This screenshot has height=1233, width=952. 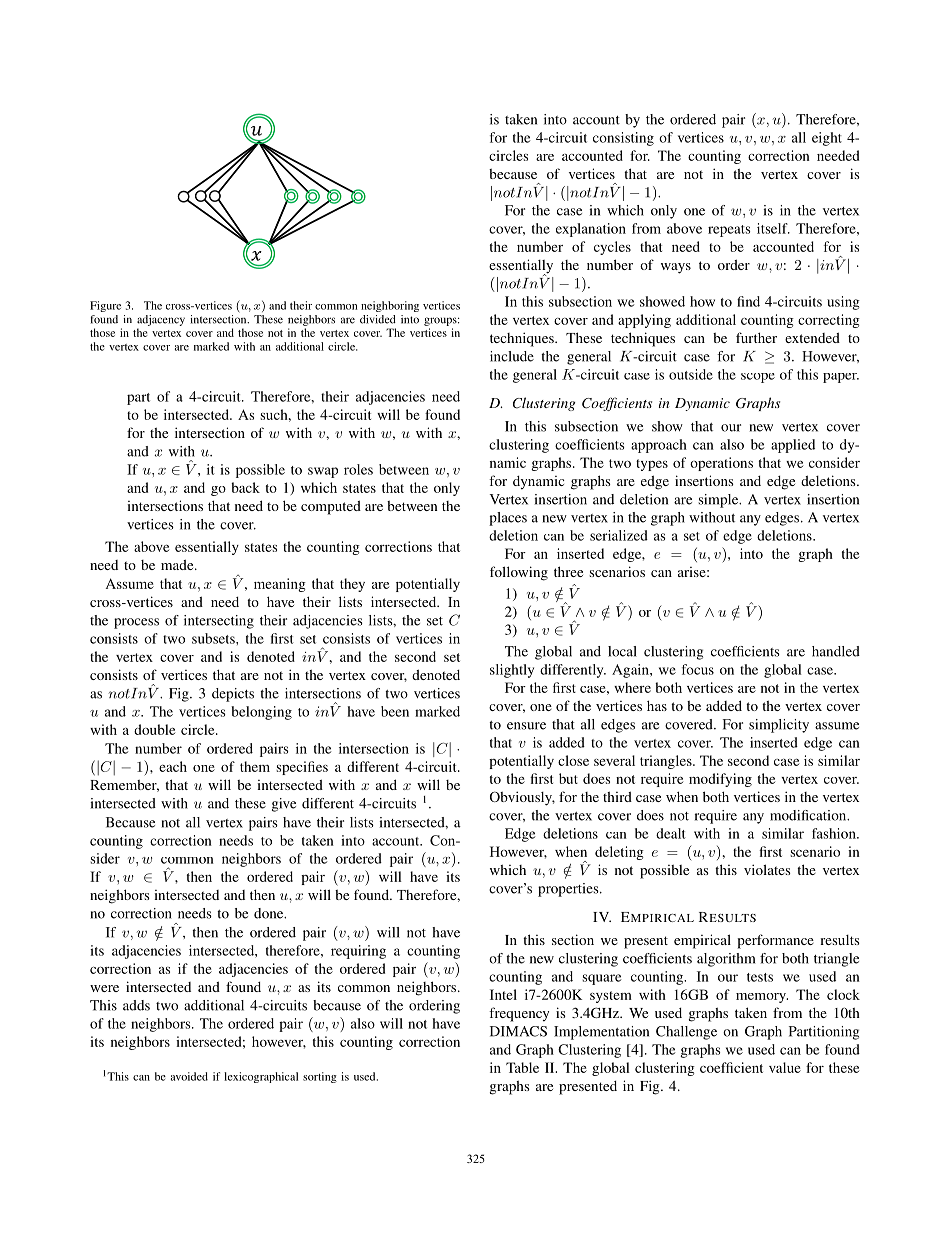 I want to click on handled, so click(x=836, y=651).
